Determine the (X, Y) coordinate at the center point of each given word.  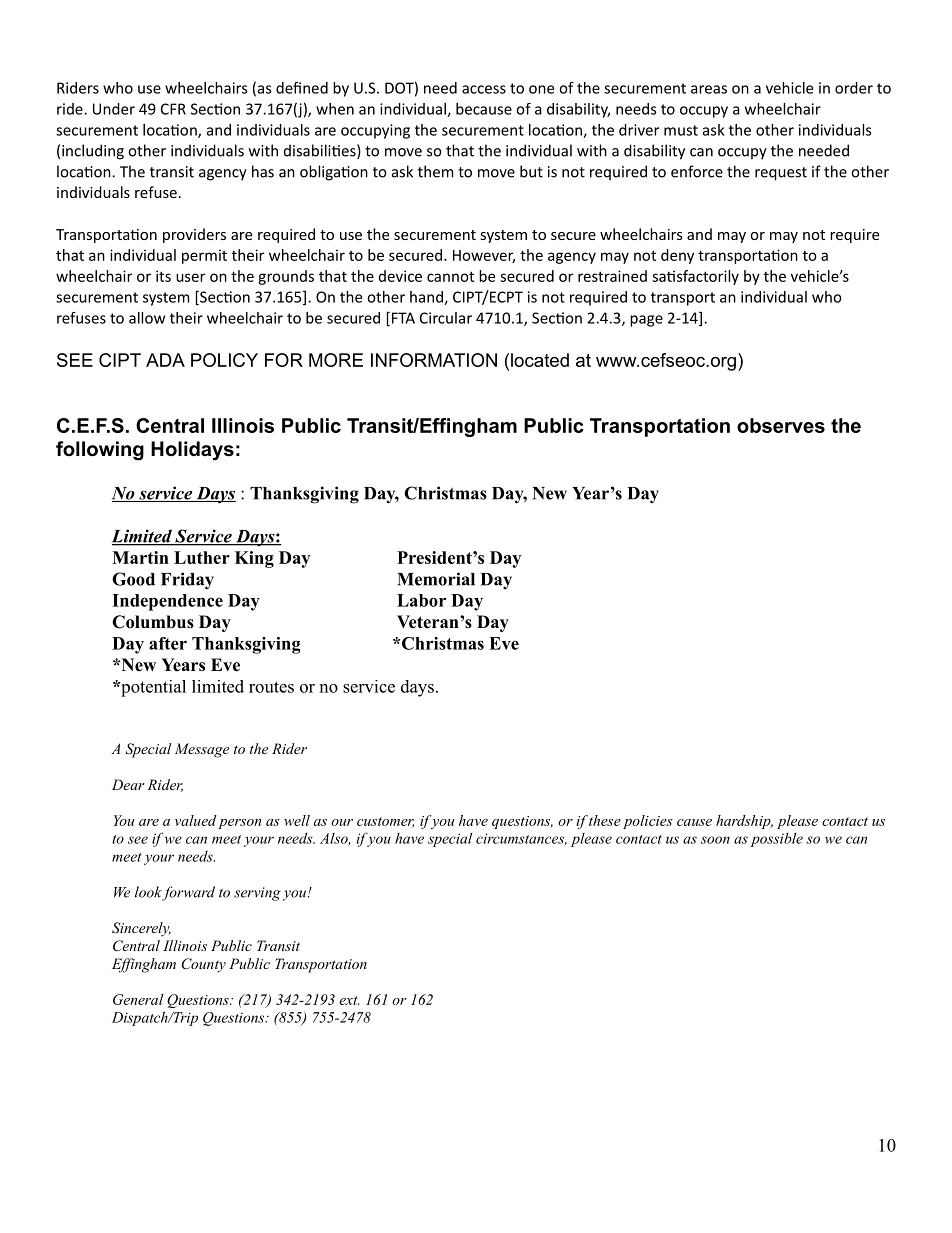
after (168, 643)
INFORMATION (434, 360)
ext (349, 1000)
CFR (173, 109)
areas (709, 89)
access (484, 89)
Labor (421, 600)
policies (648, 822)
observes (781, 425)
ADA (165, 360)
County (204, 965)
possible (776, 840)
